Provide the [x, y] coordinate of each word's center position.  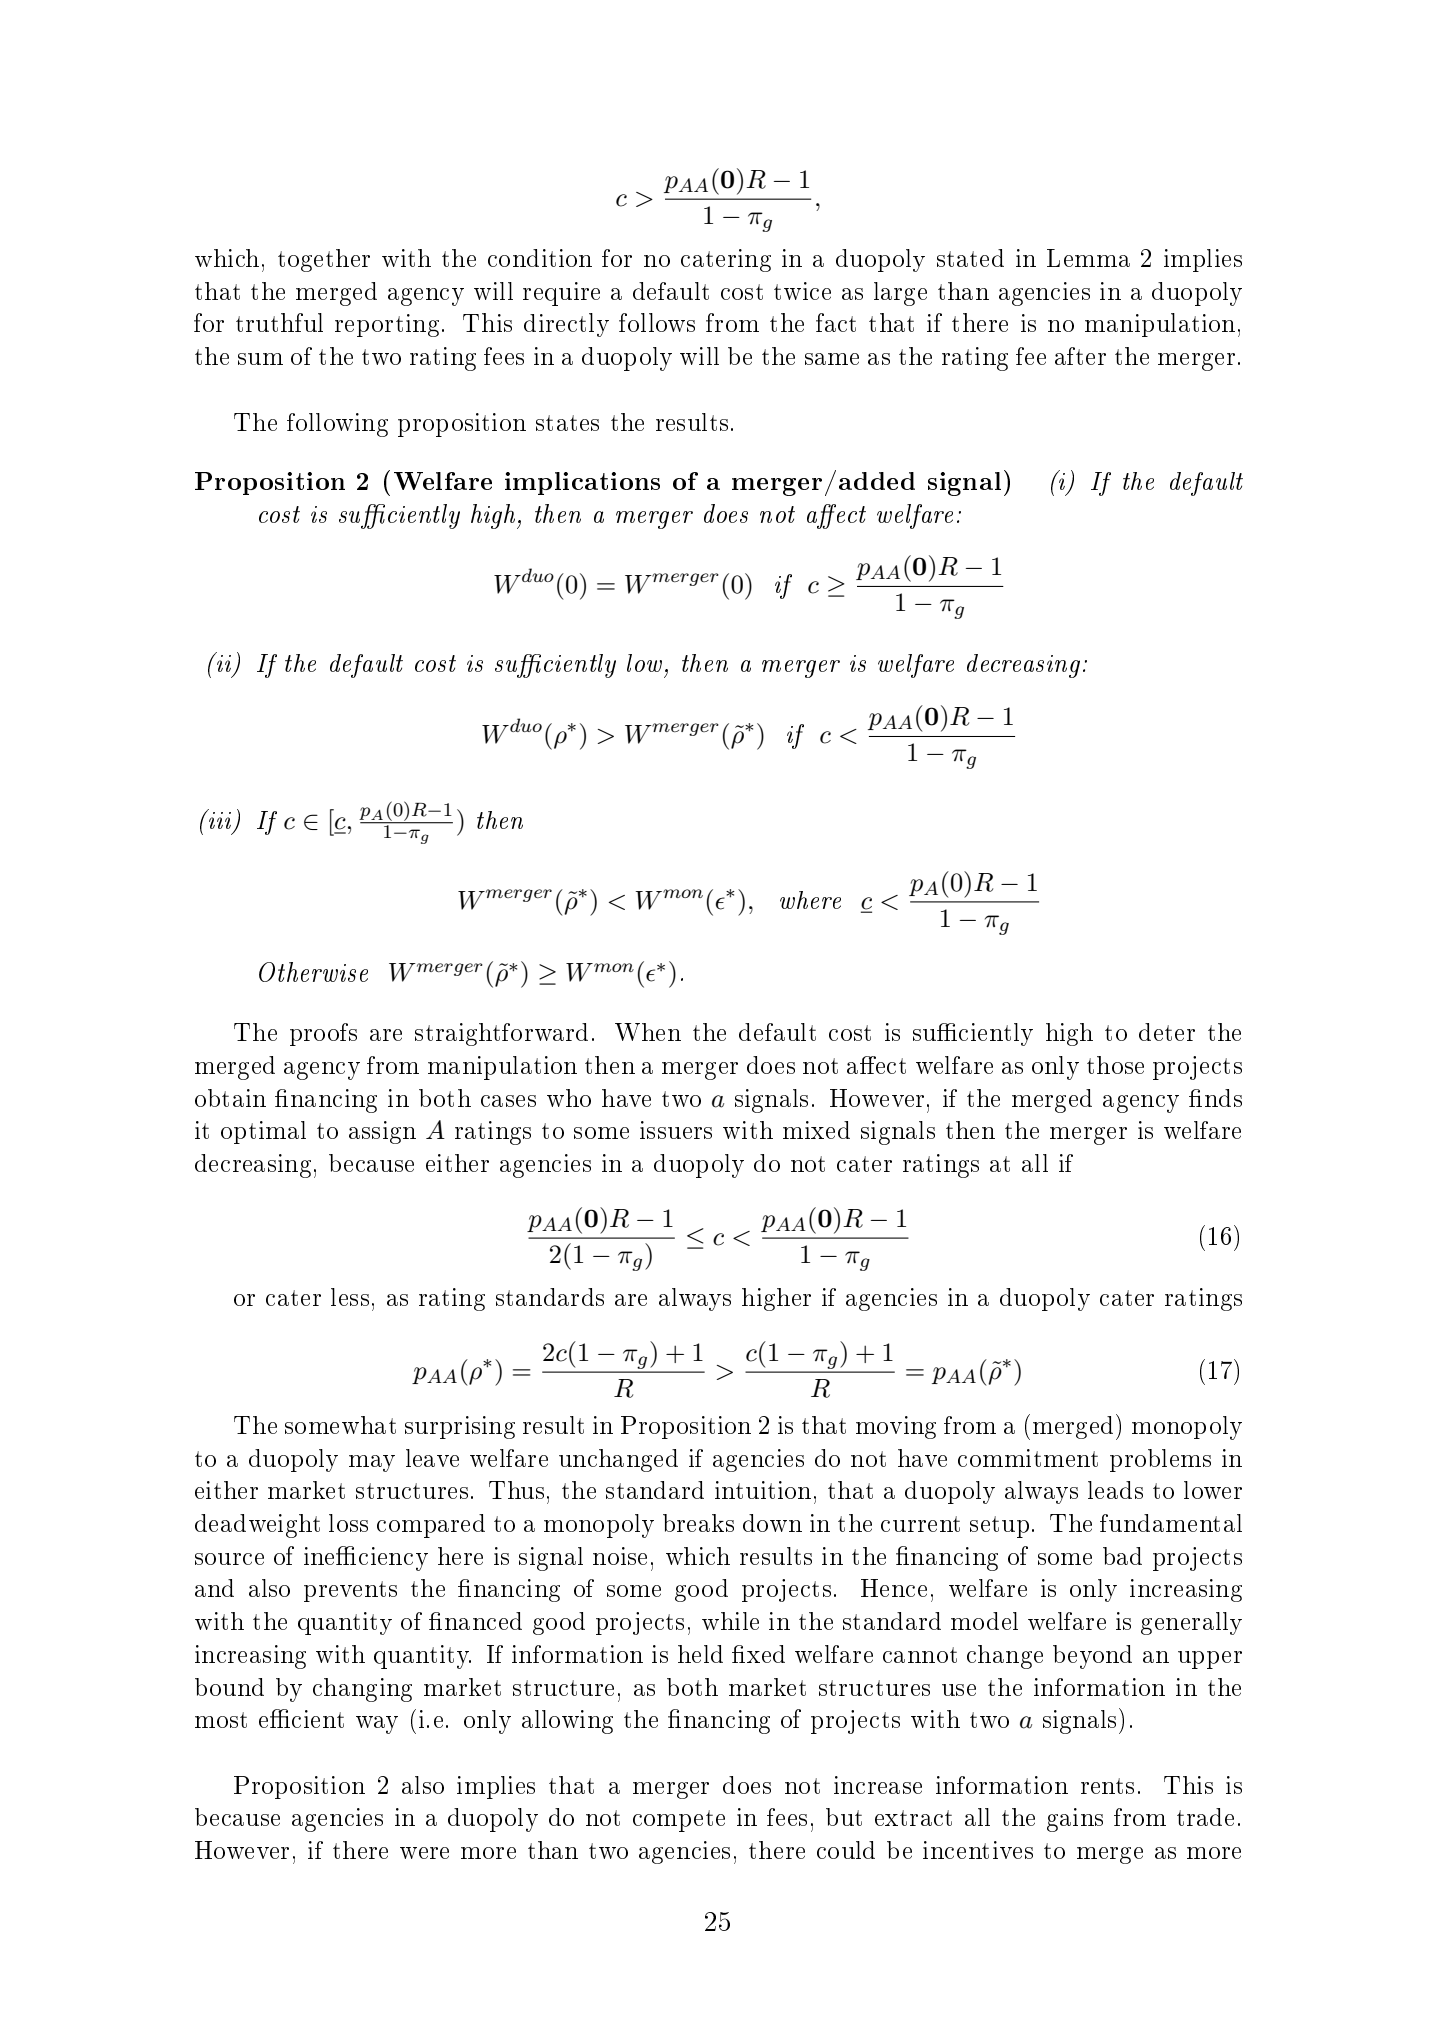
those [1115, 1065]
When [648, 1032]
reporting [387, 325]
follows [657, 322]
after [1080, 356]
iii [220, 820]
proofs [323, 1034]
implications [582, 483]
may [372, 1463]
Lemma [1088, 258]
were [424, 1853]
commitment [1028, 1458]
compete [679, 1821]
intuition [763, 1490]
